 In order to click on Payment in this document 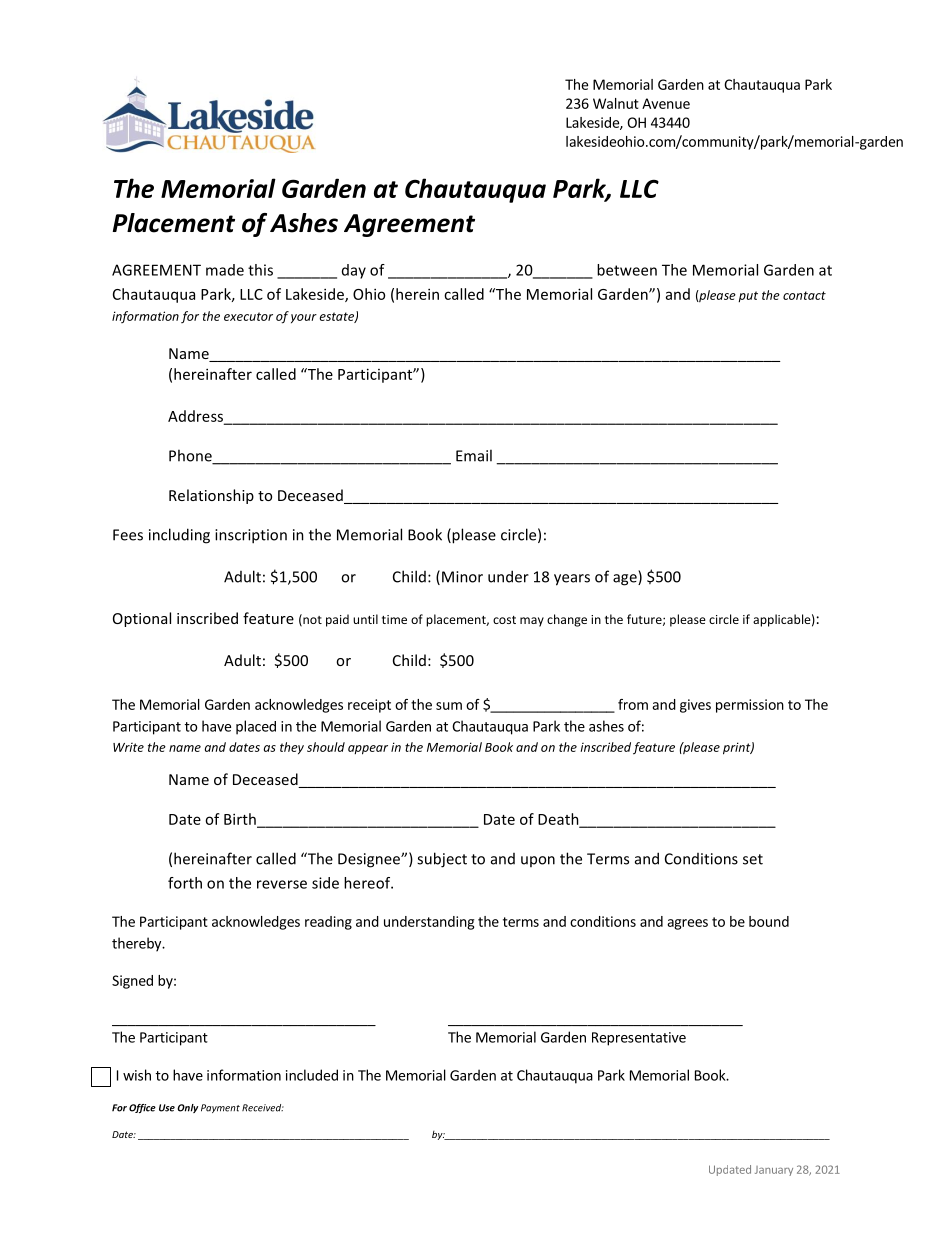, I will do `click(220, 1108)`.
